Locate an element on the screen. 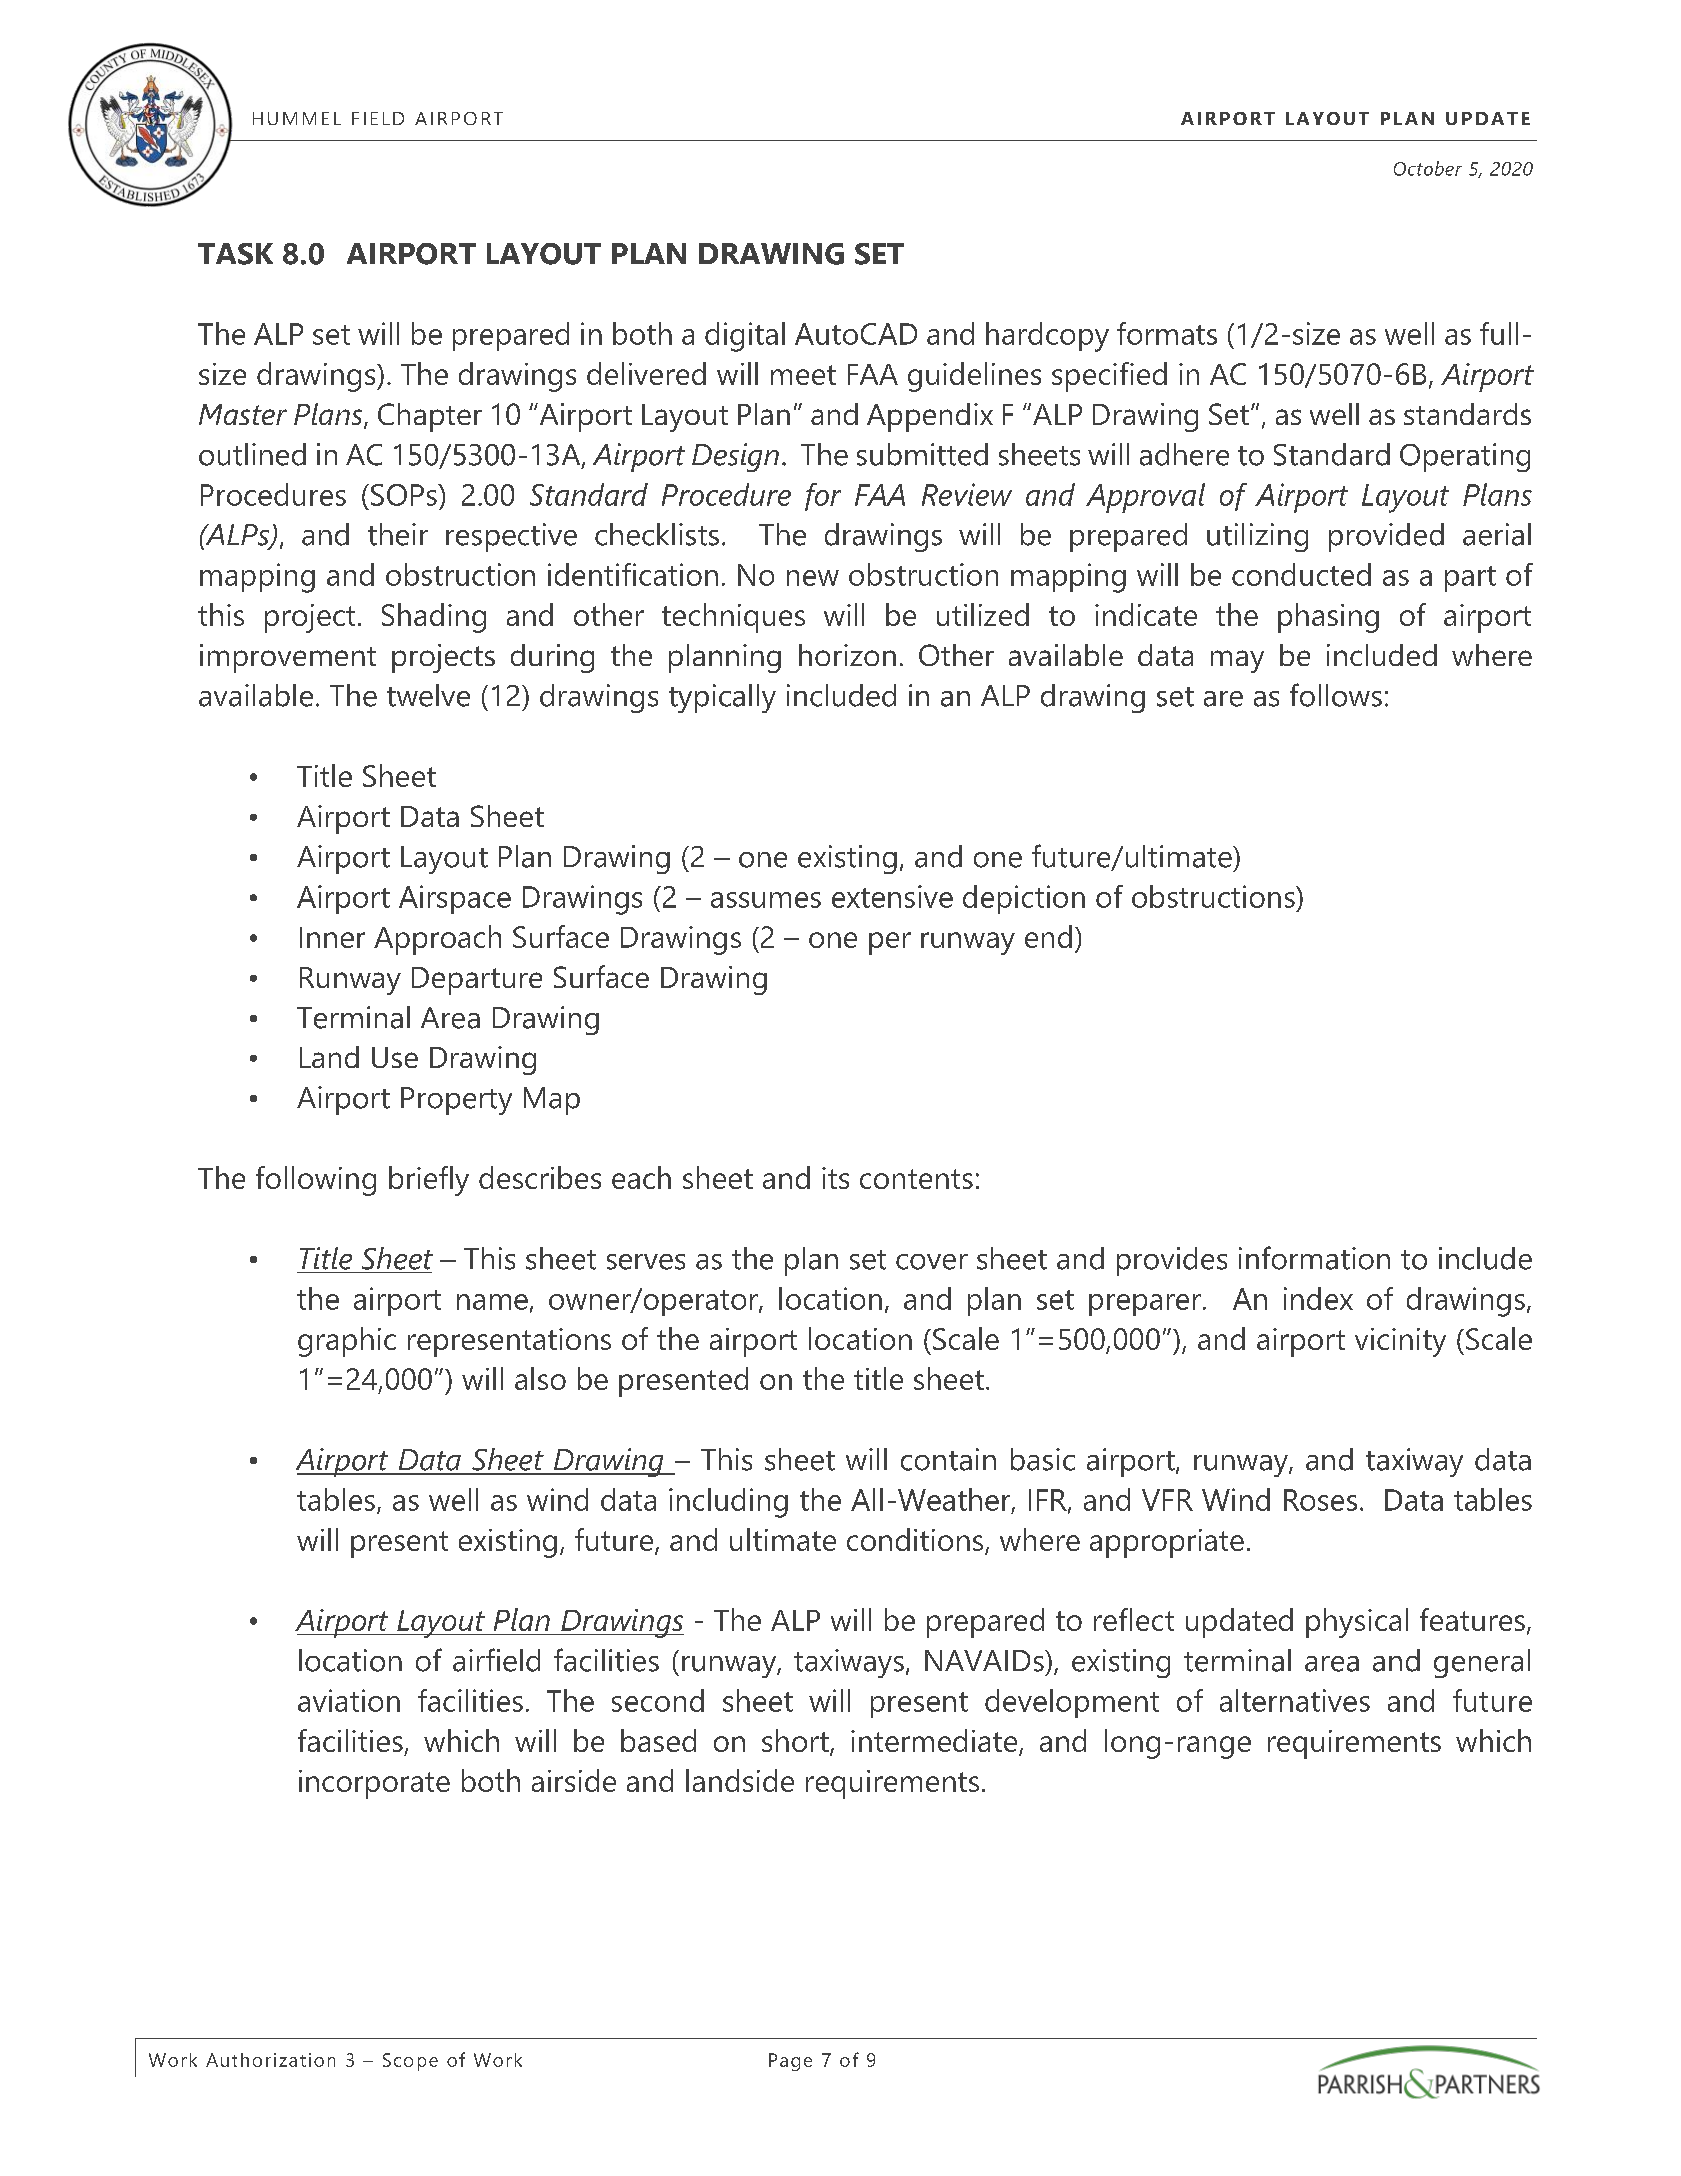  Page is located at coordinates (790, 2062).
